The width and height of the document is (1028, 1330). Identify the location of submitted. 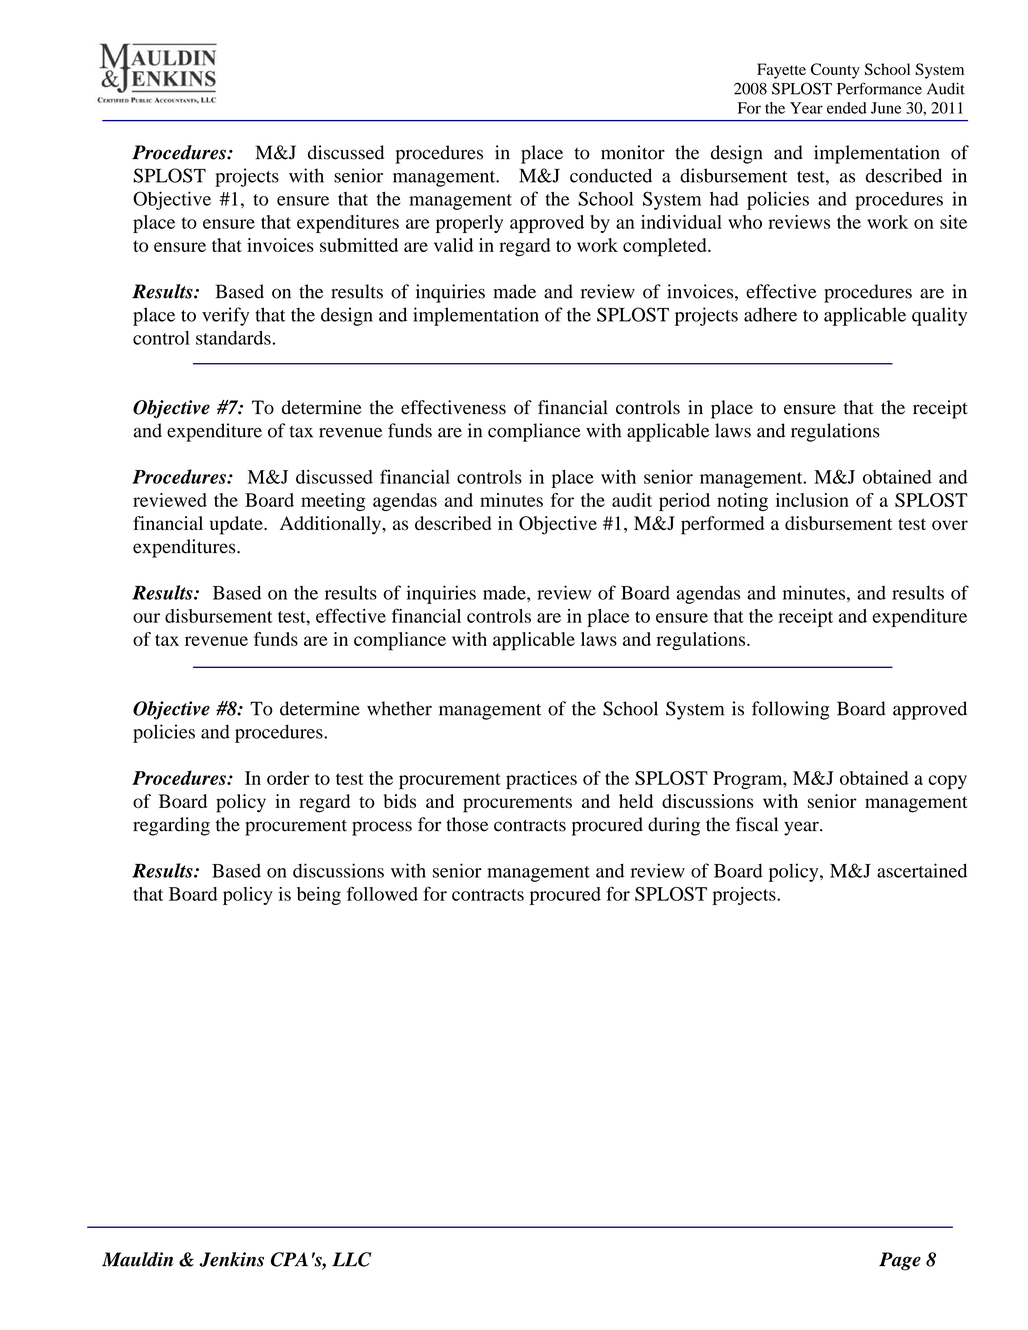
(359, 245).
